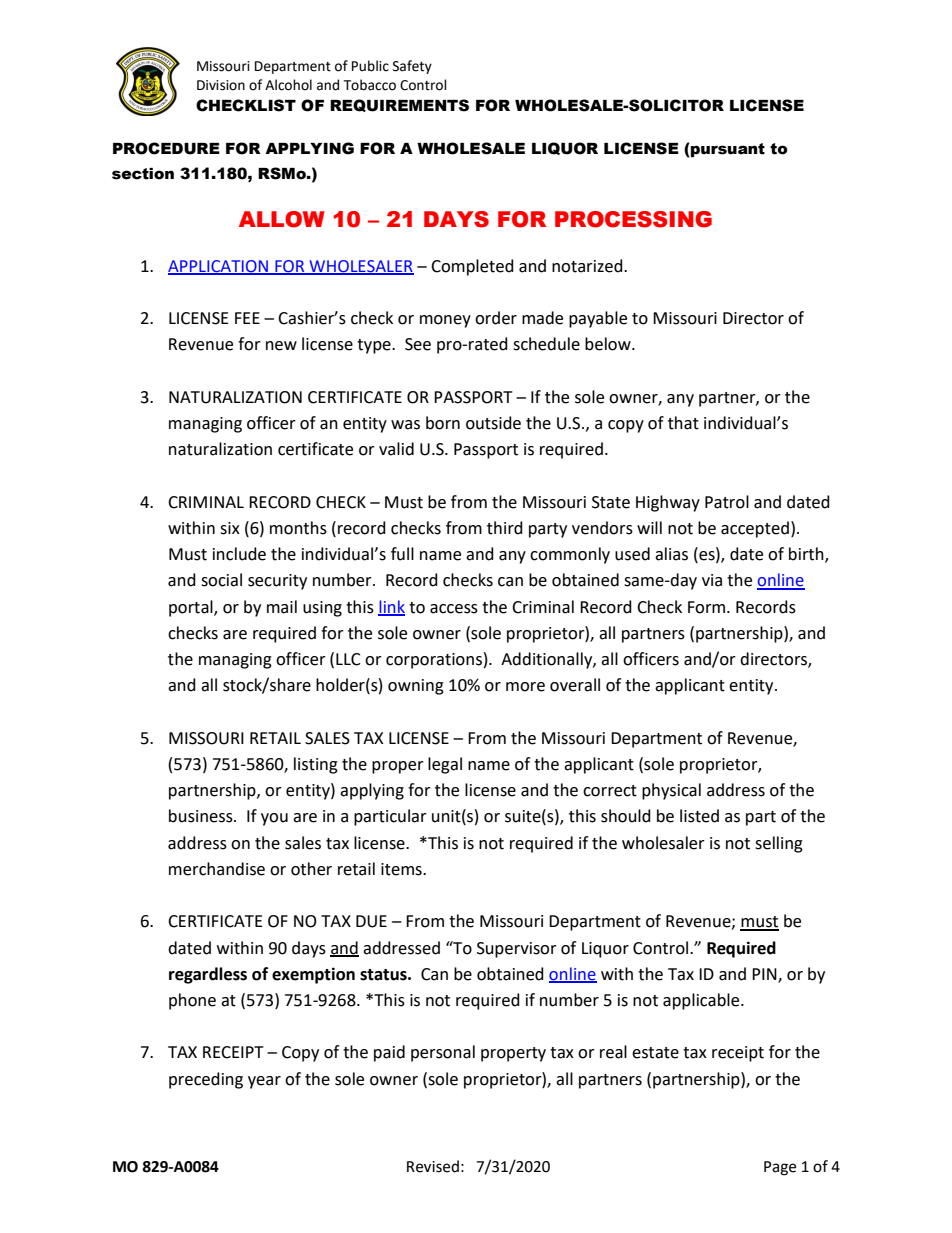 The height and width of the screenshot is (1233, 952). I want to click on six, so click(230, 528).
